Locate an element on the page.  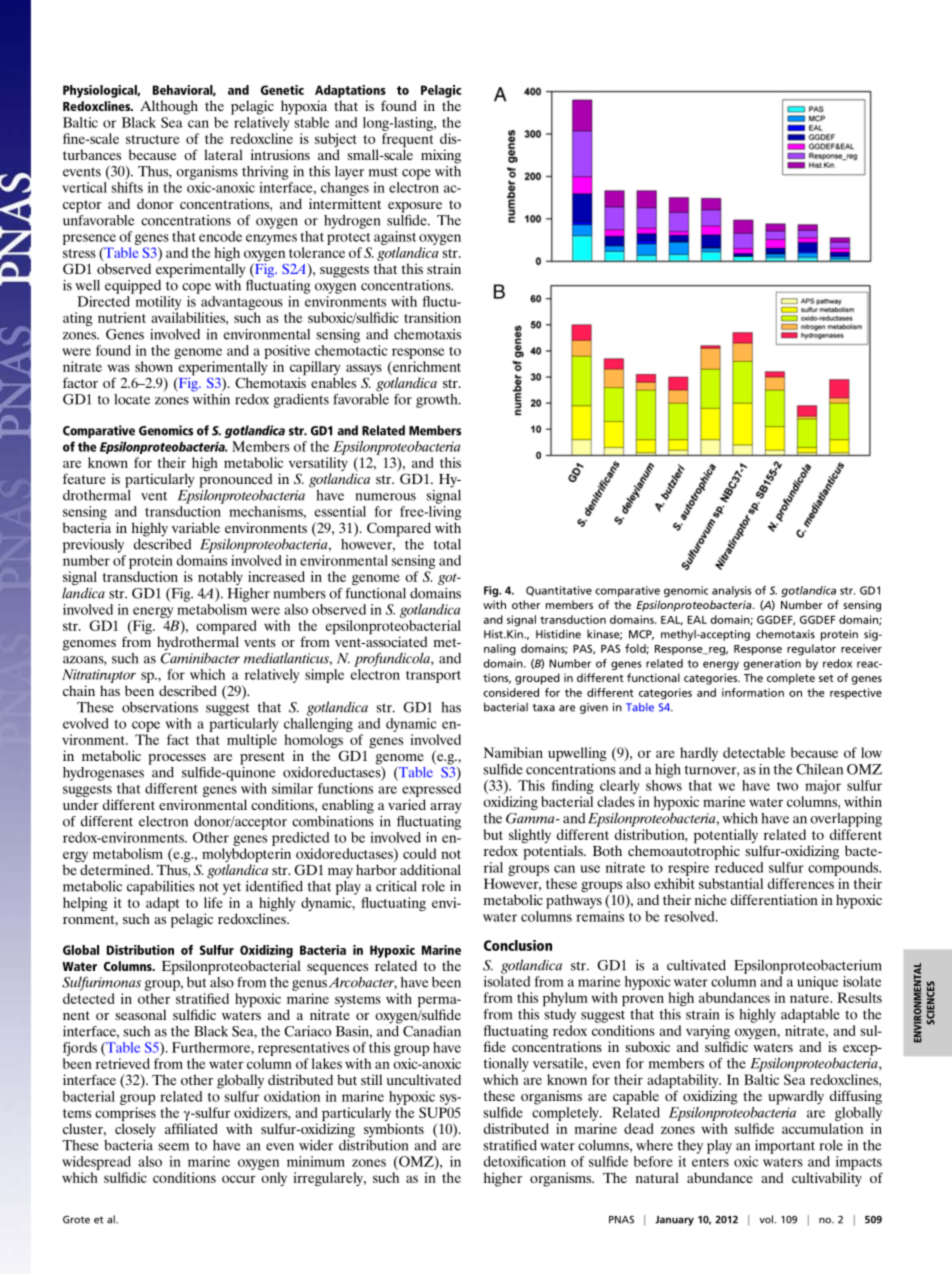
Conclusion is located at coordinates (518, 945).
